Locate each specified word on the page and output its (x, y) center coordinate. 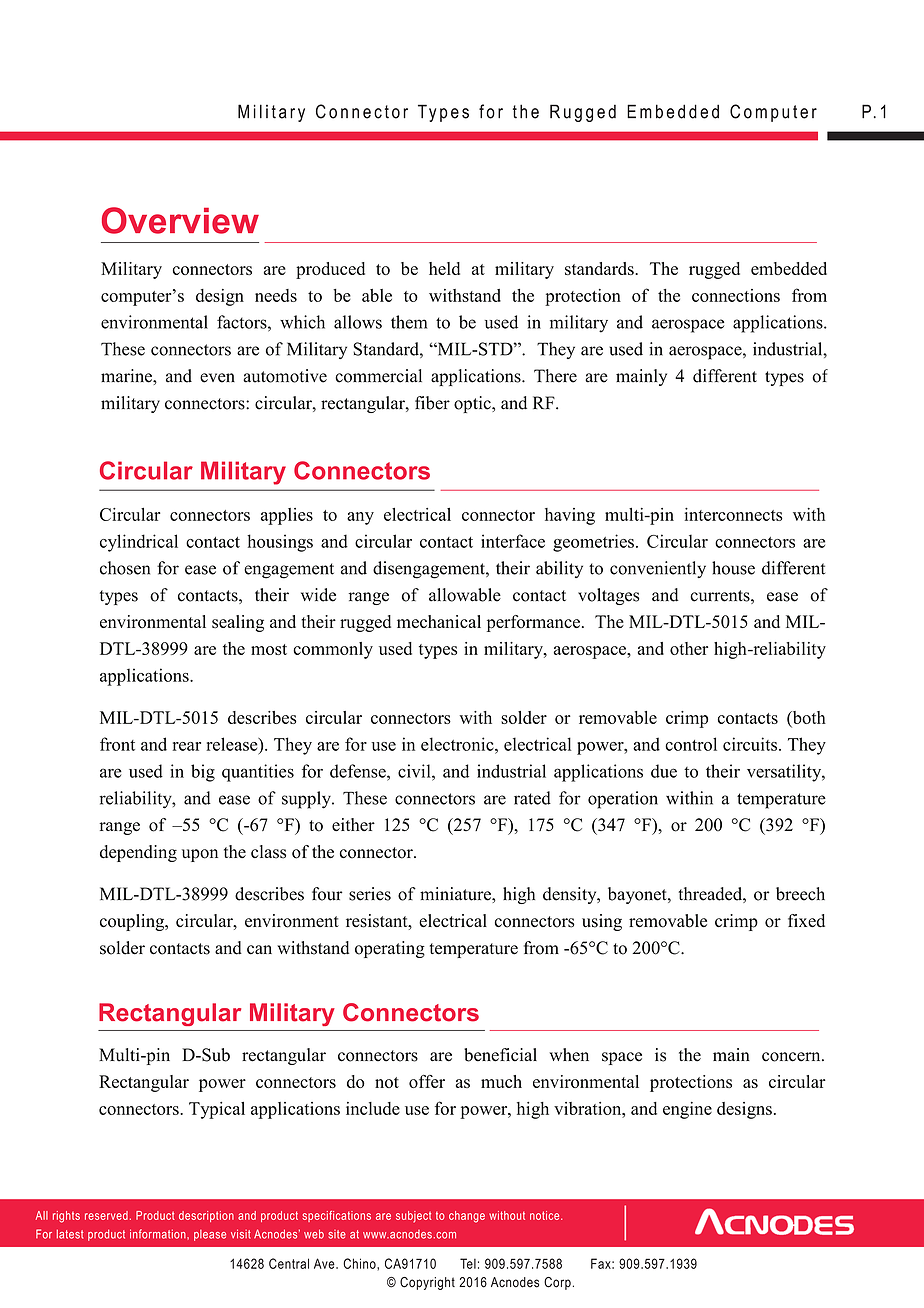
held (444, 268)
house (733, 568)
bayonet (638, 895)
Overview (180, 220)
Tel (468, 1263)
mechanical (439, 621)
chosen (125, 568)
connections (736, 295)
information (159, 1234)
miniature (456, 894)
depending (138, 853)
